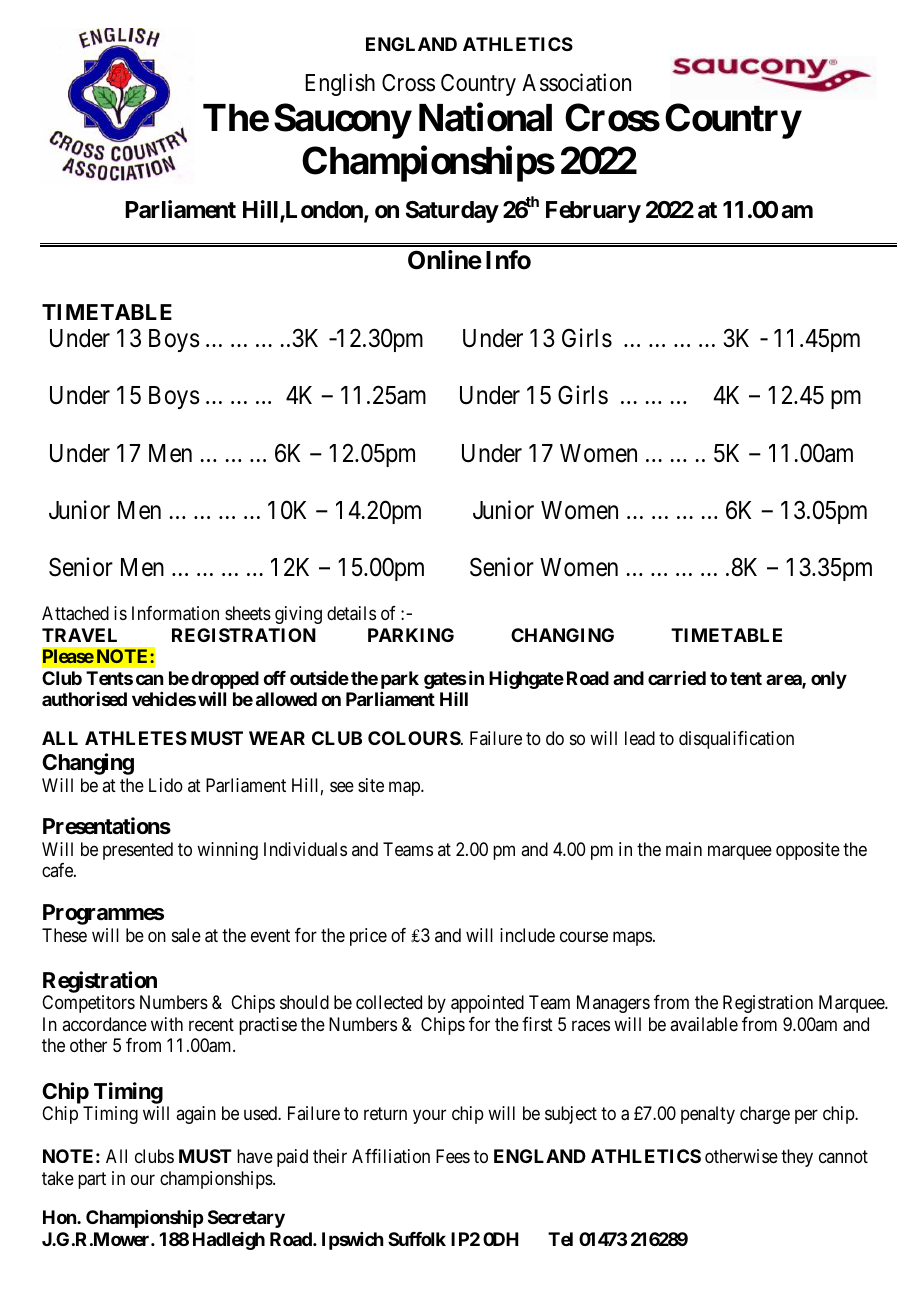  Describe the element at coordinates (593, 212) in the screenshot. I see `February` at that location.
